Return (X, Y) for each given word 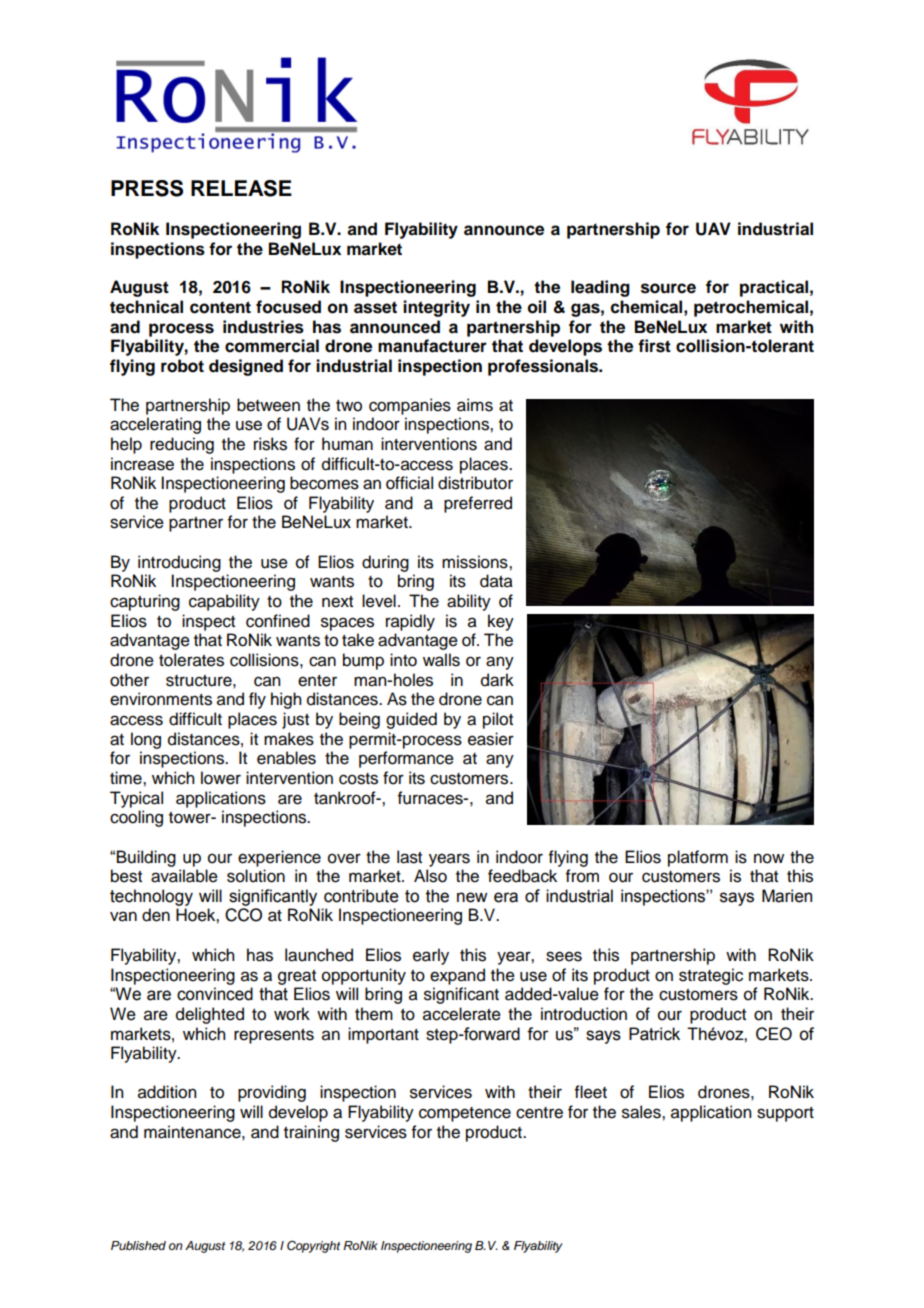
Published (138, 1245)
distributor (475, 483)
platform (698, 858)
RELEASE (241, 188)
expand (457, 976)
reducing (182, 445)
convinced (215, 994)
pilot (498, 720)
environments (161, 699)
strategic (711, 976)
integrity (436, 308)
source (668, 288)
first (654, 346)
